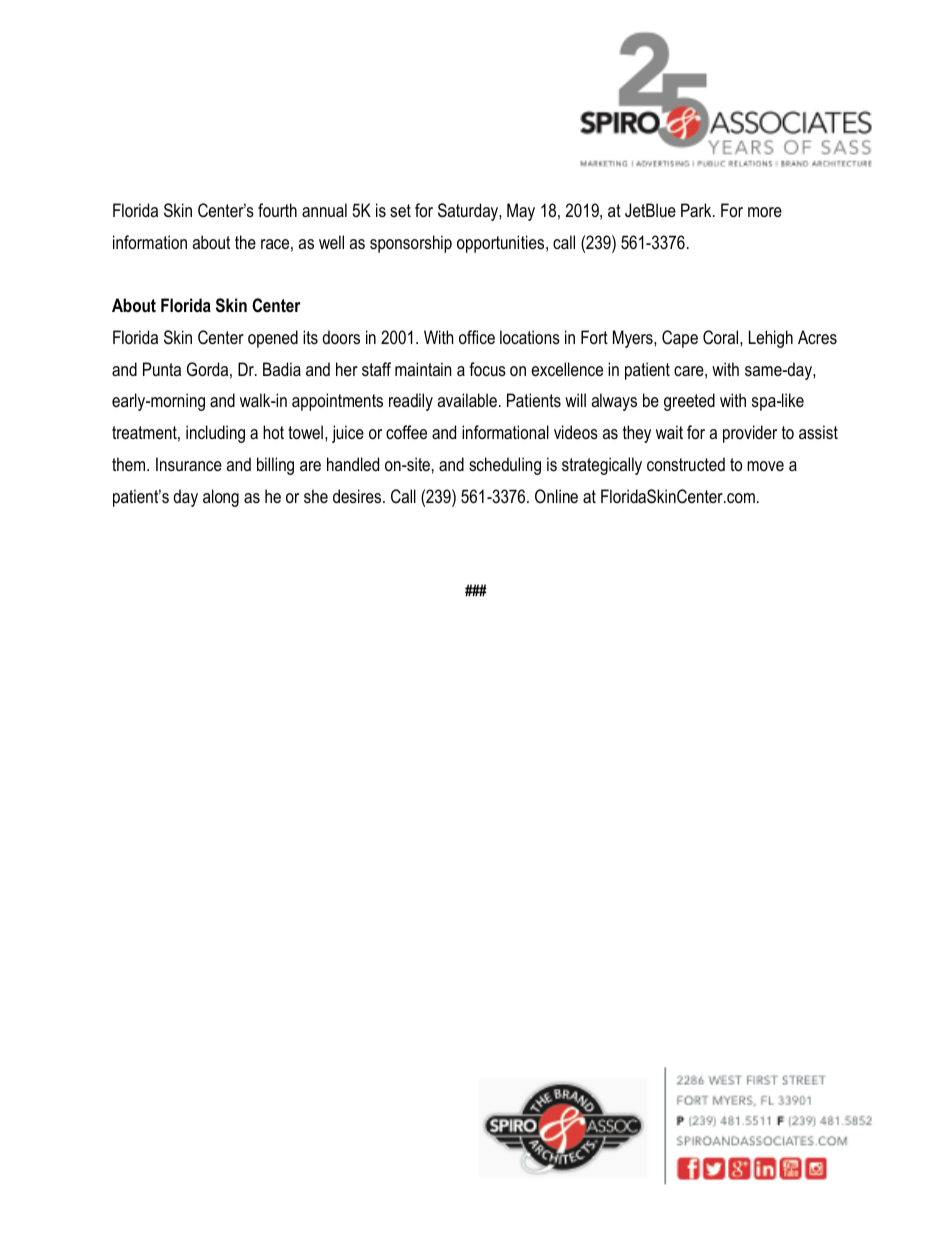 Image resolution: width=952 pixels, height=1233 pixels. Describe the element at coordinates (765, 466) in the image. I see `move` at that location.
